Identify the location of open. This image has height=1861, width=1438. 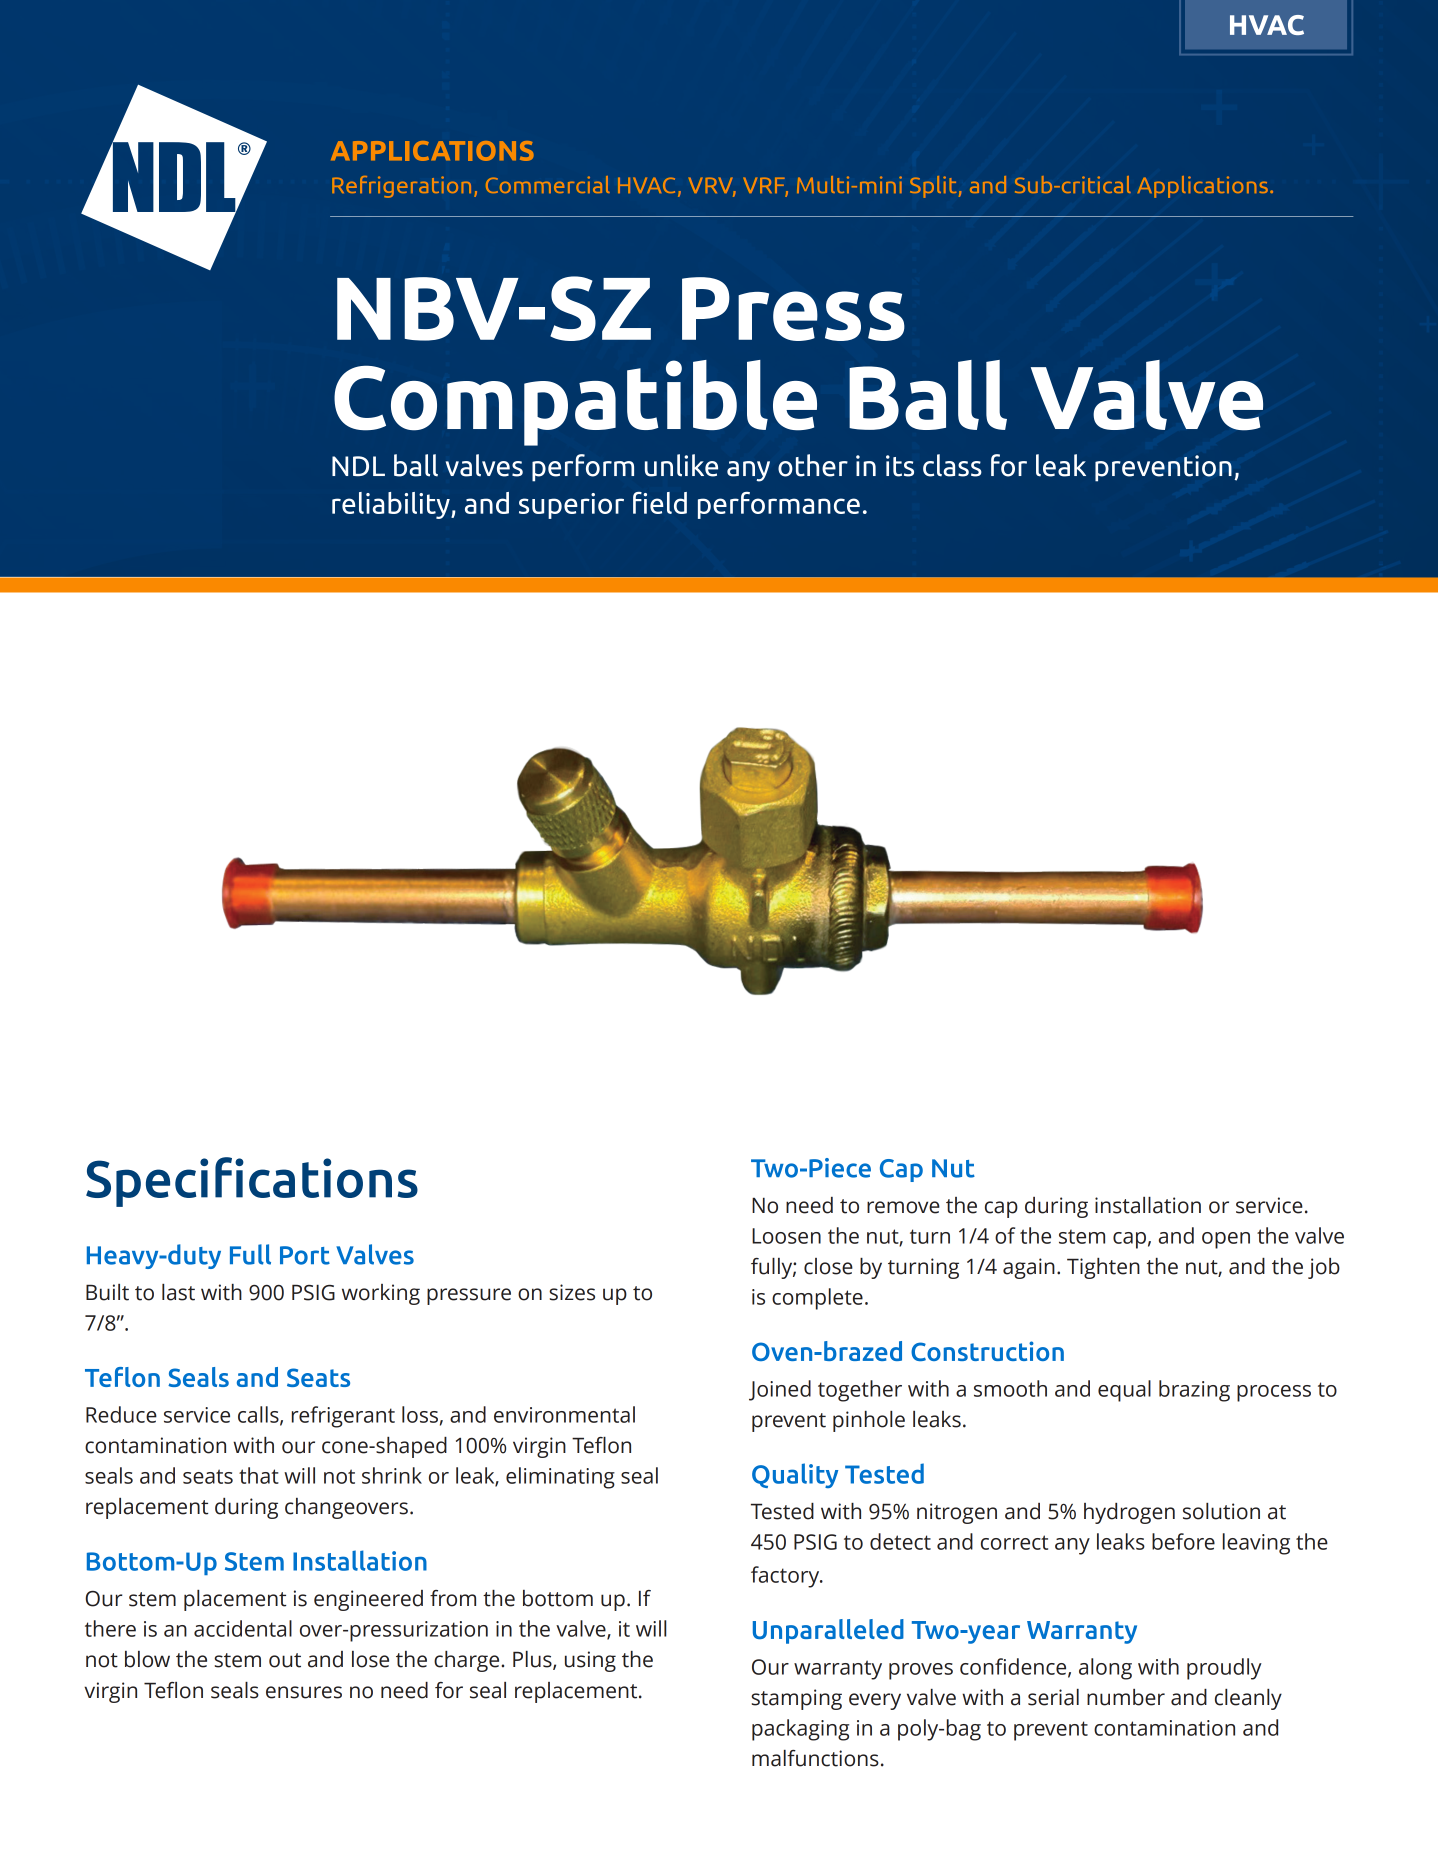
(1226, 1240).
